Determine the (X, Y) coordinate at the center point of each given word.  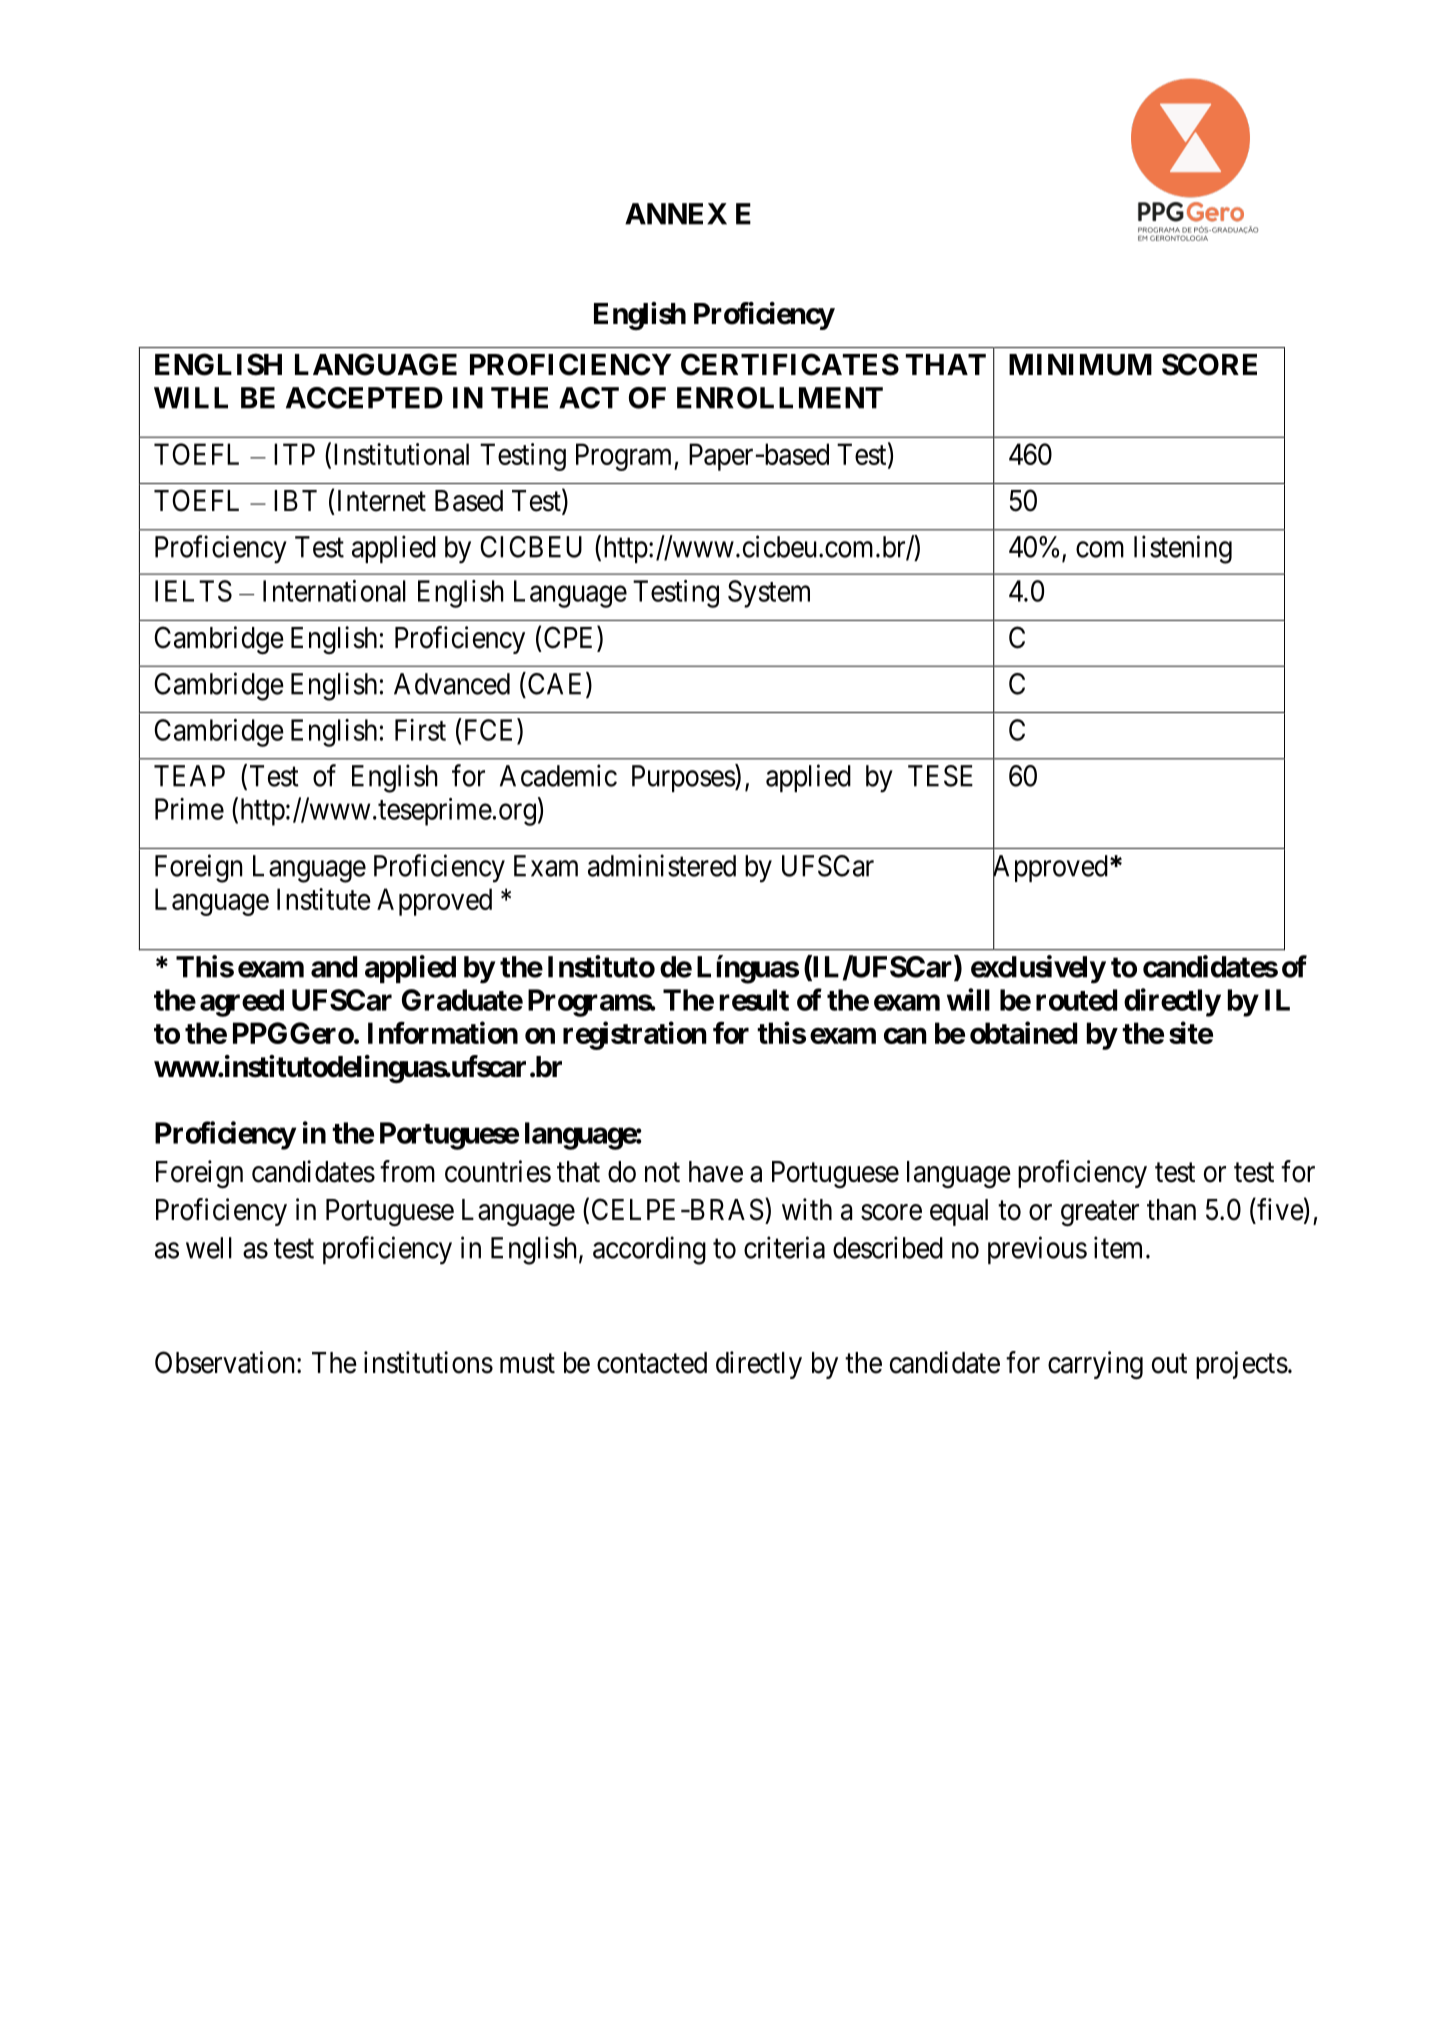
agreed (242, 1003)
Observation (224, 1362)
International (334, 591)
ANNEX (676, 214)
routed (1076, 1000)
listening (1183, 549)
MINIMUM (1080, 365)
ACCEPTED (364, 398)
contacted (652, 1363)
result (754, 1000)
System (769, 594)
